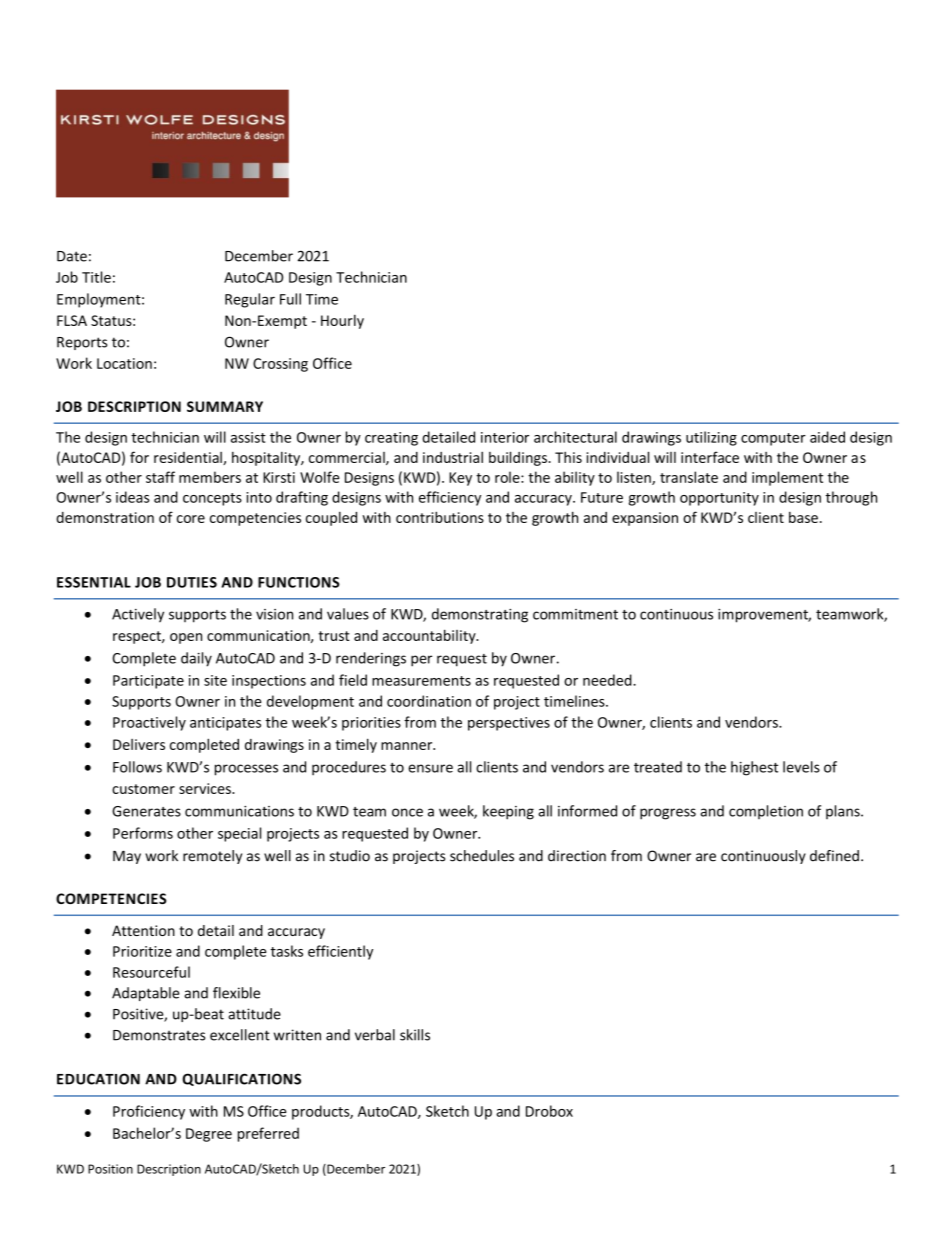 The image size is (952, 1233). I want to click on Hourly, so click(342, 322).
